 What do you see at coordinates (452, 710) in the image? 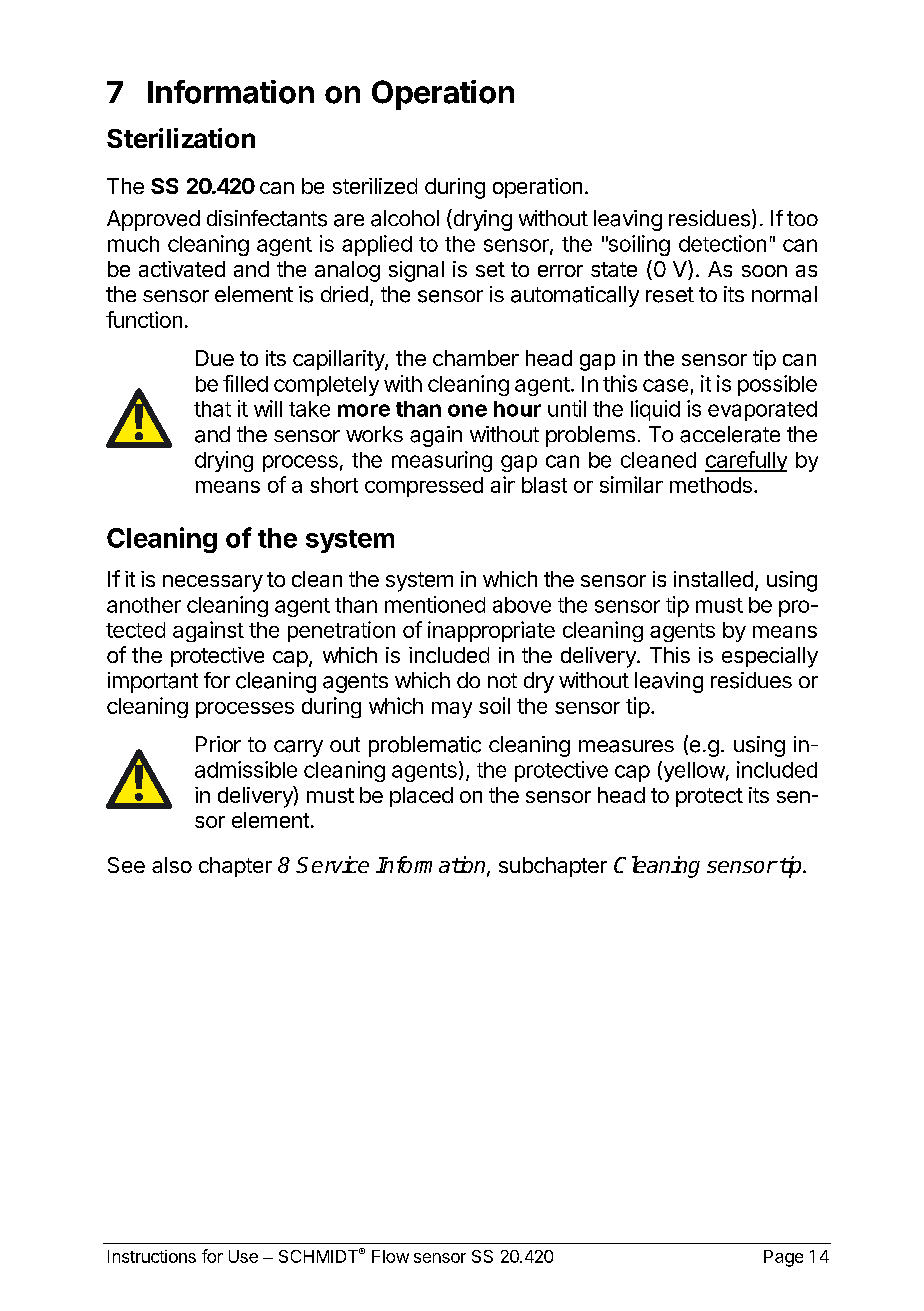
I see `may` at bounding box center [452, 710].
